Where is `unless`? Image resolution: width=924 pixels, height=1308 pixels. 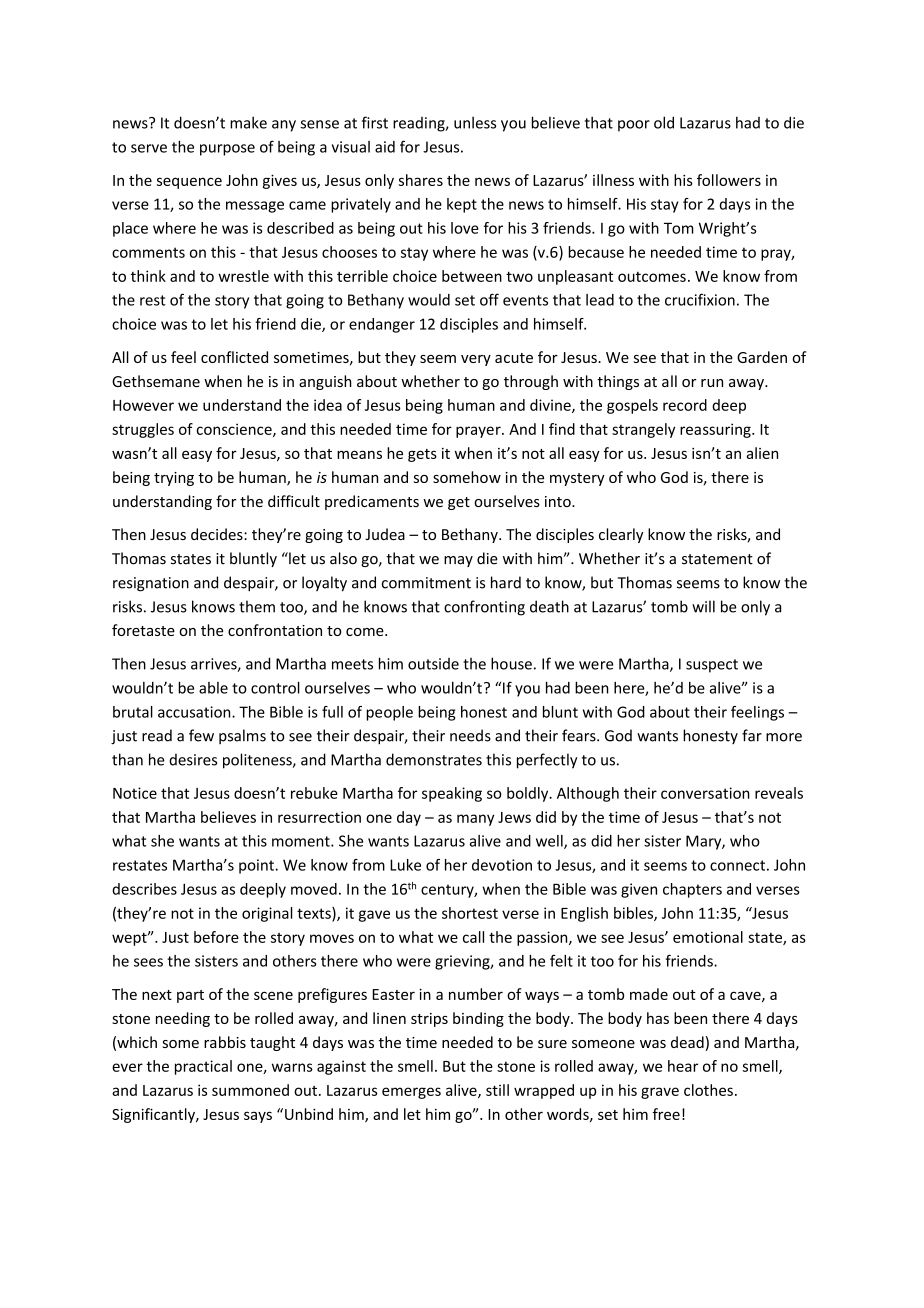
unless is located at coordinates (475, 122).
